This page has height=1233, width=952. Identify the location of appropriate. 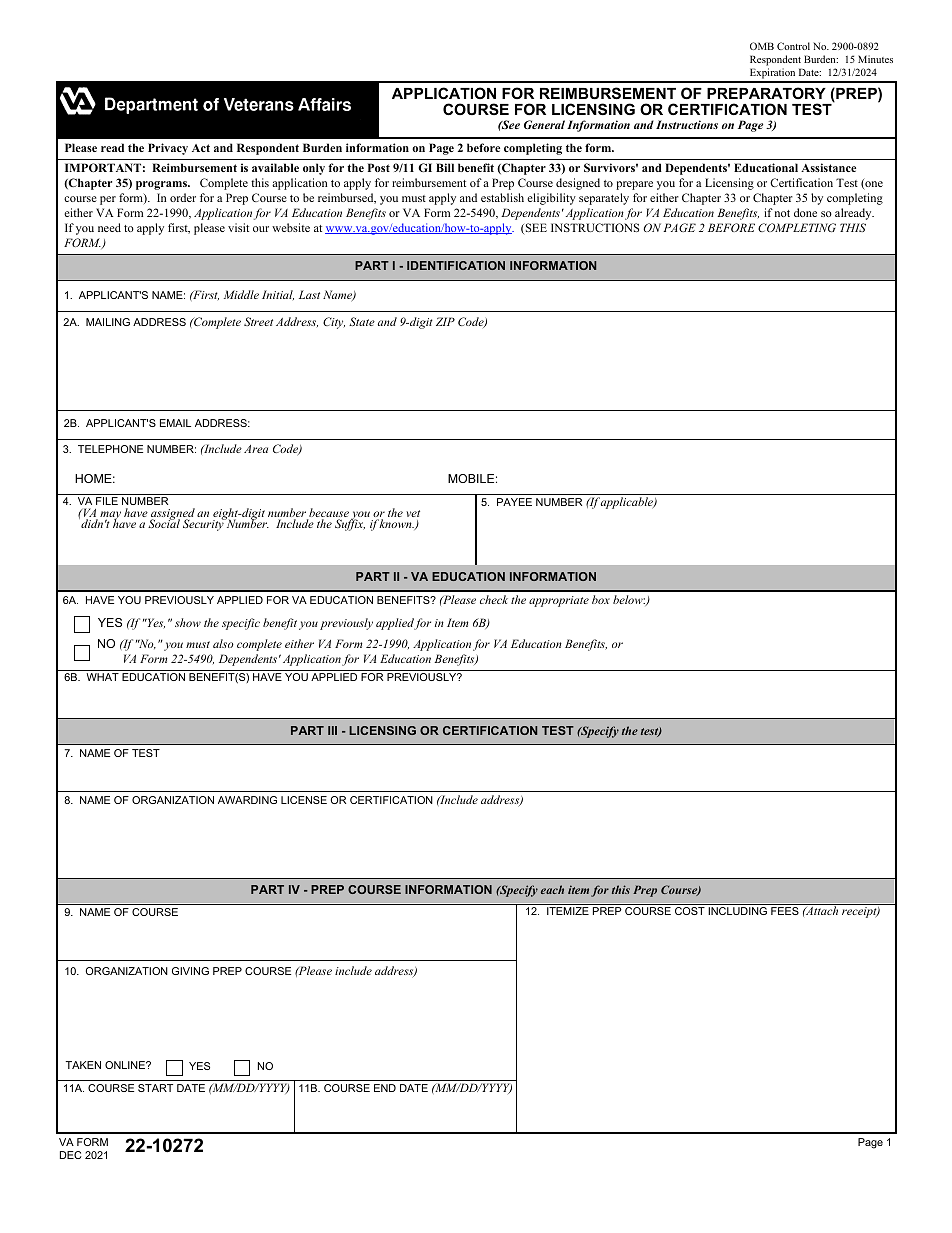
(559, 601).
